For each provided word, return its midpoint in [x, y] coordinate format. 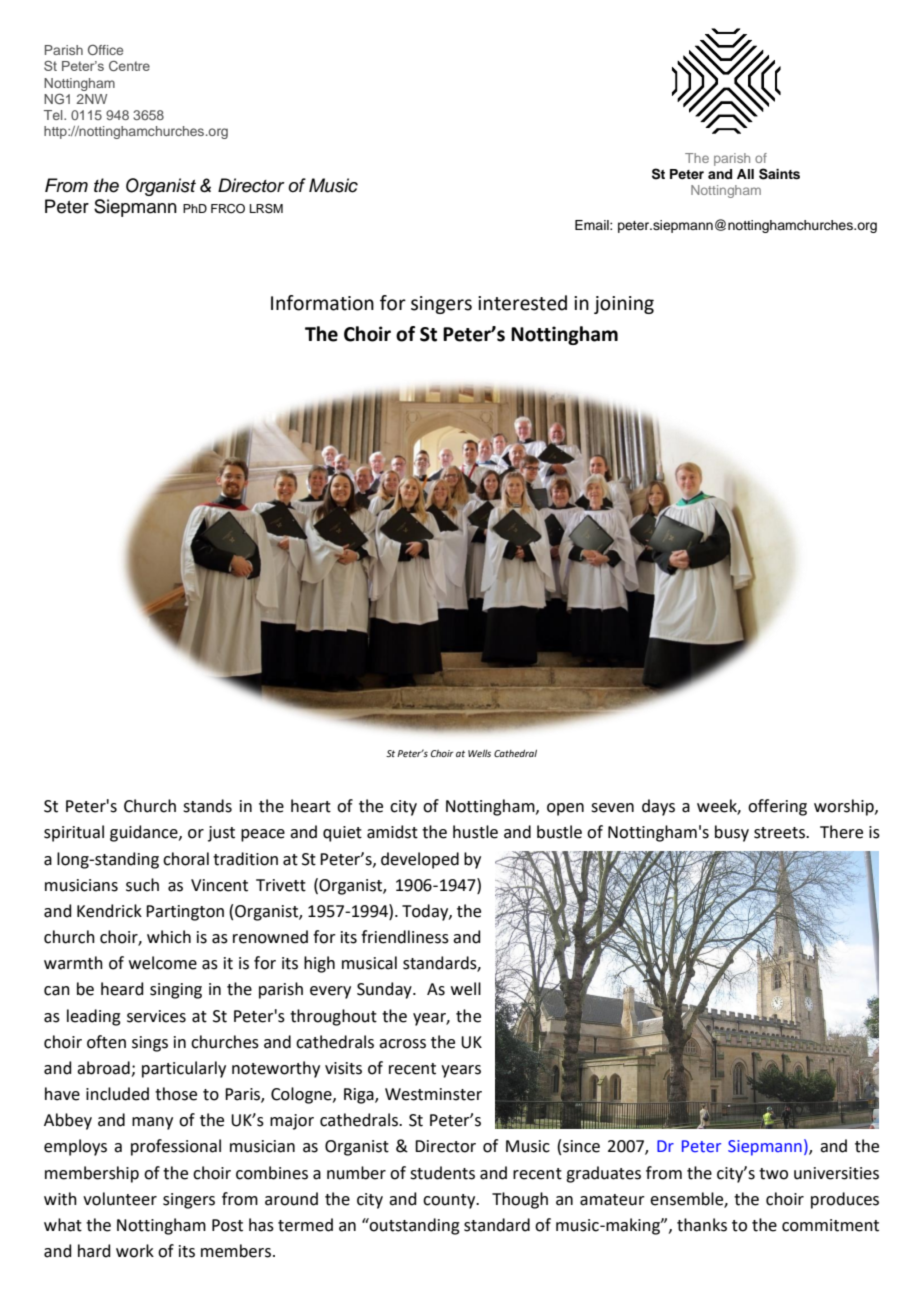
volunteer [120, 1199]
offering [777, 807]
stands [207, 806]
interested [522, 303]
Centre [129, 66]
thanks [702, 1225]
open [565, 809]
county [450, 1201]
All [745, 174]
